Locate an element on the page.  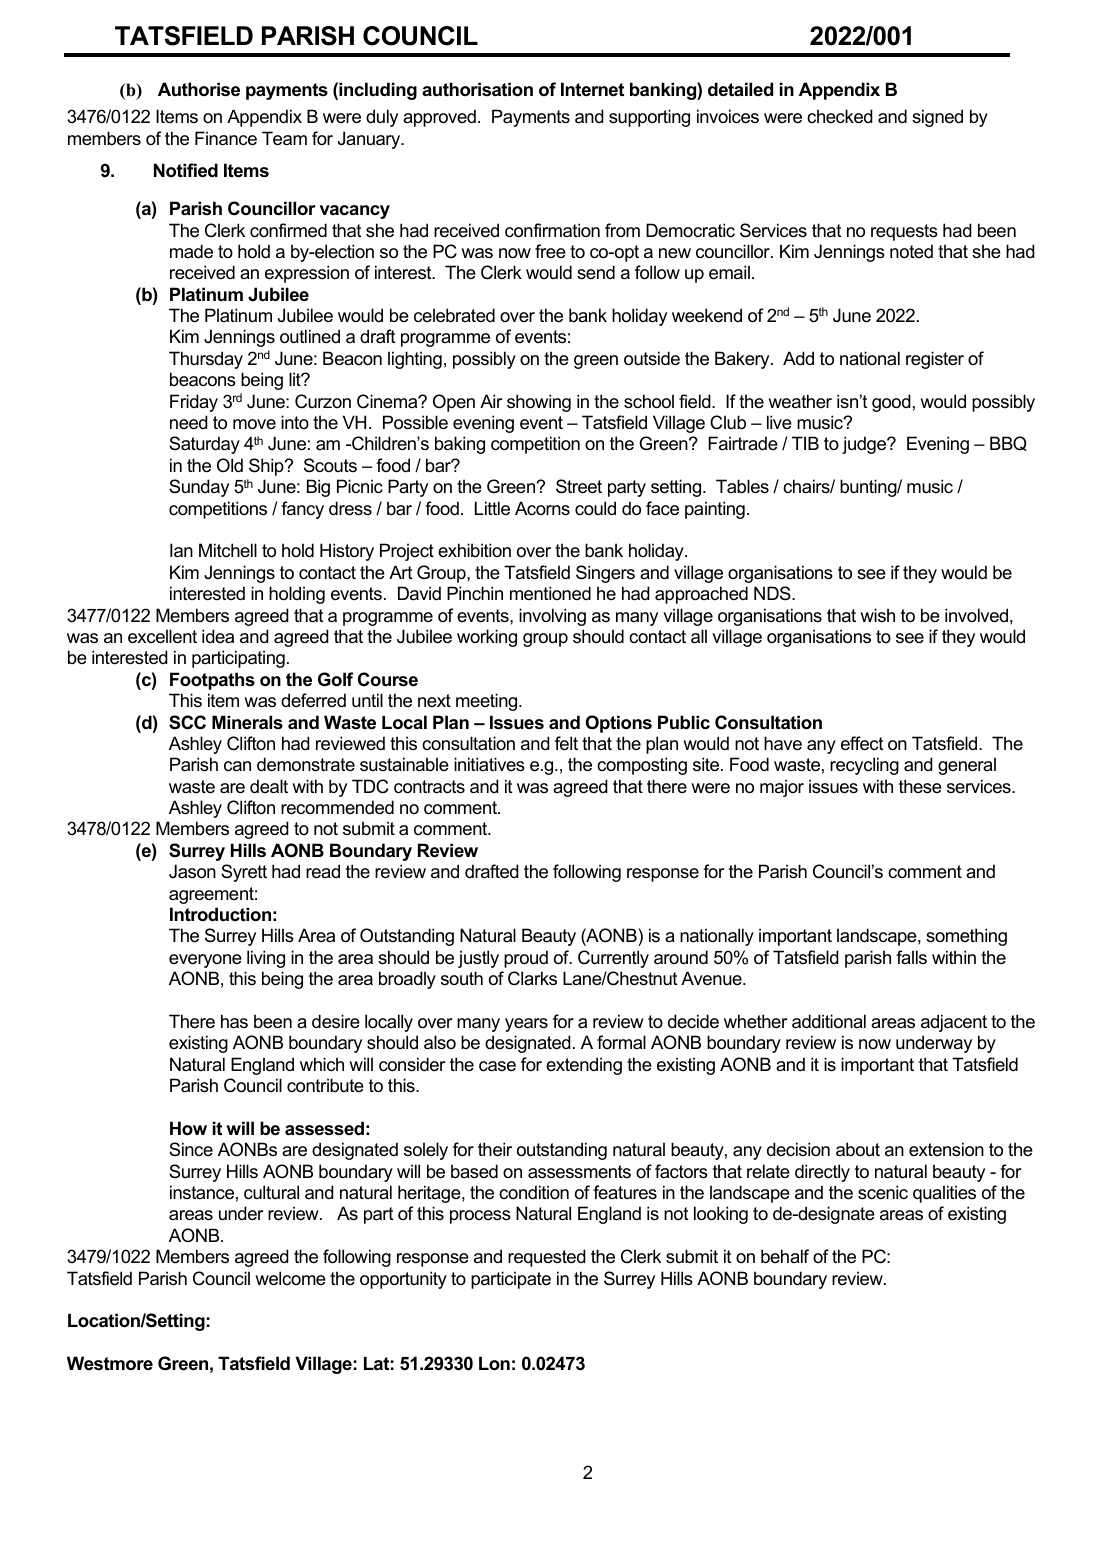
signed is located at coordinates (937, 118).
